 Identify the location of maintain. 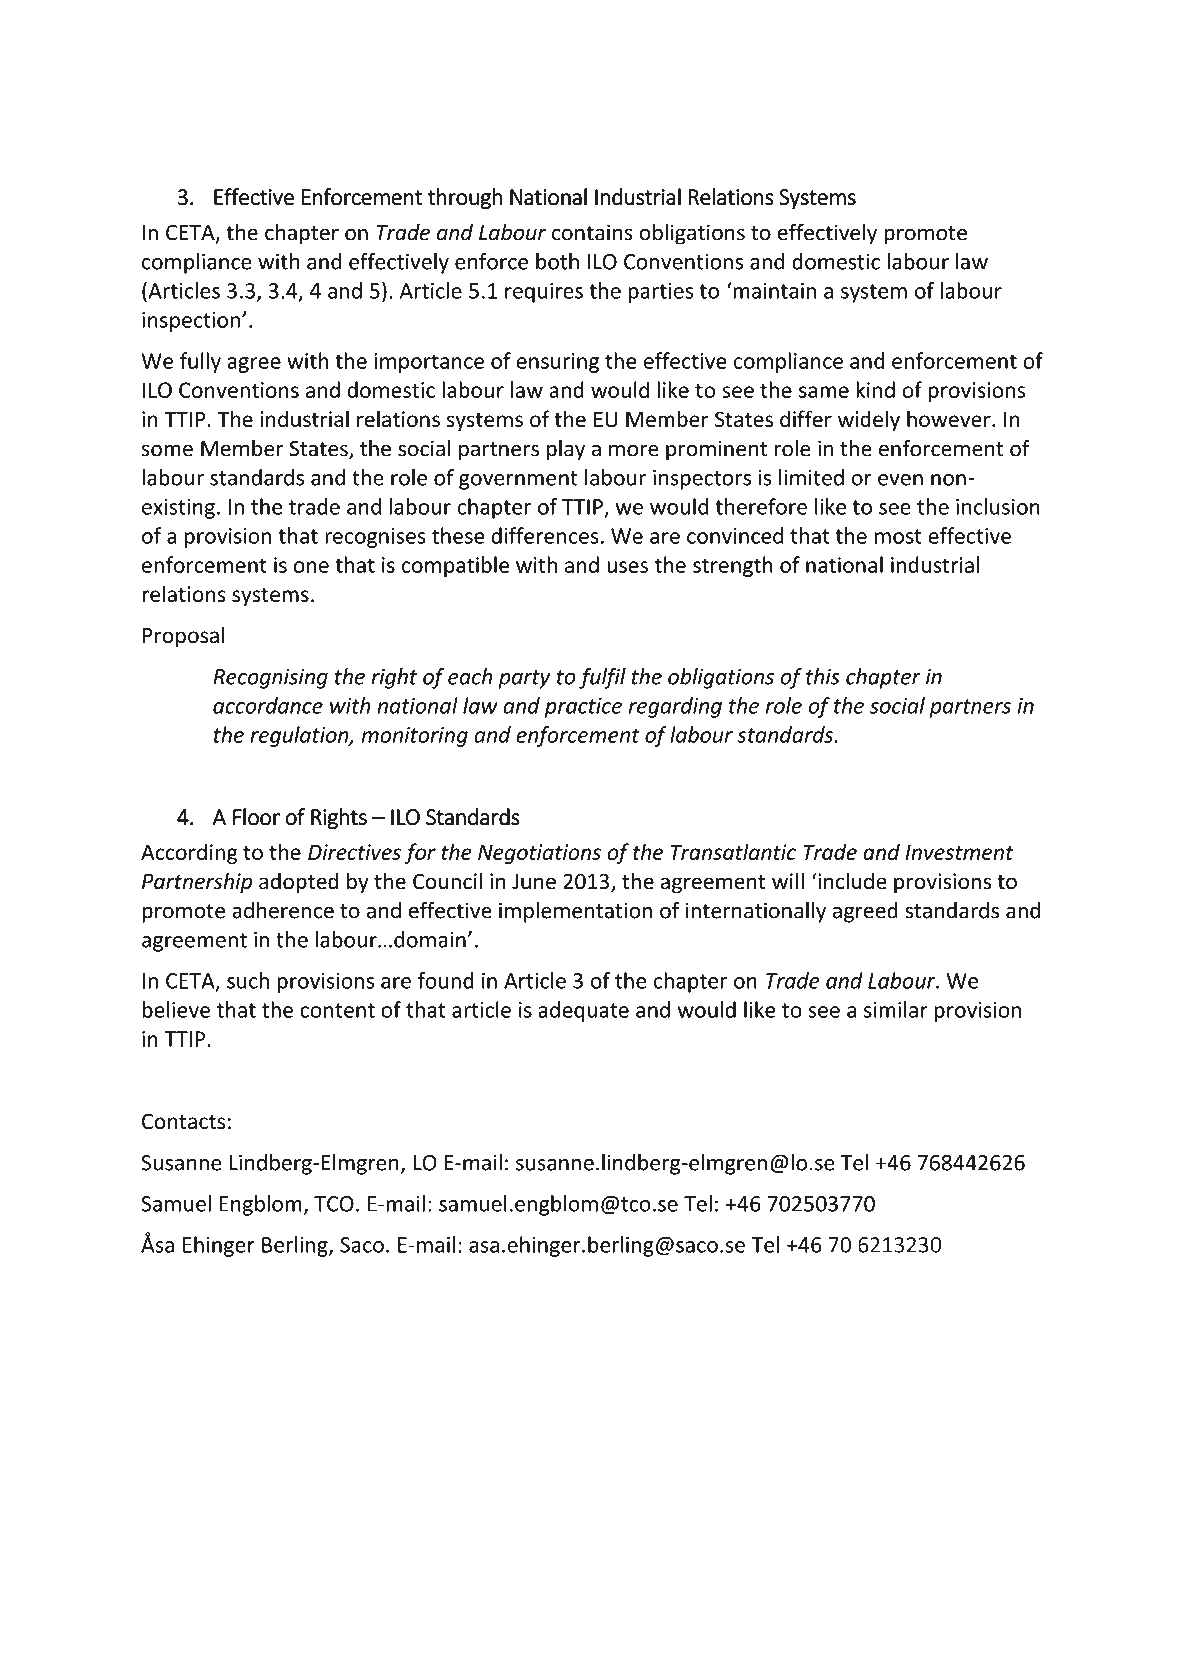
(773, 290).
